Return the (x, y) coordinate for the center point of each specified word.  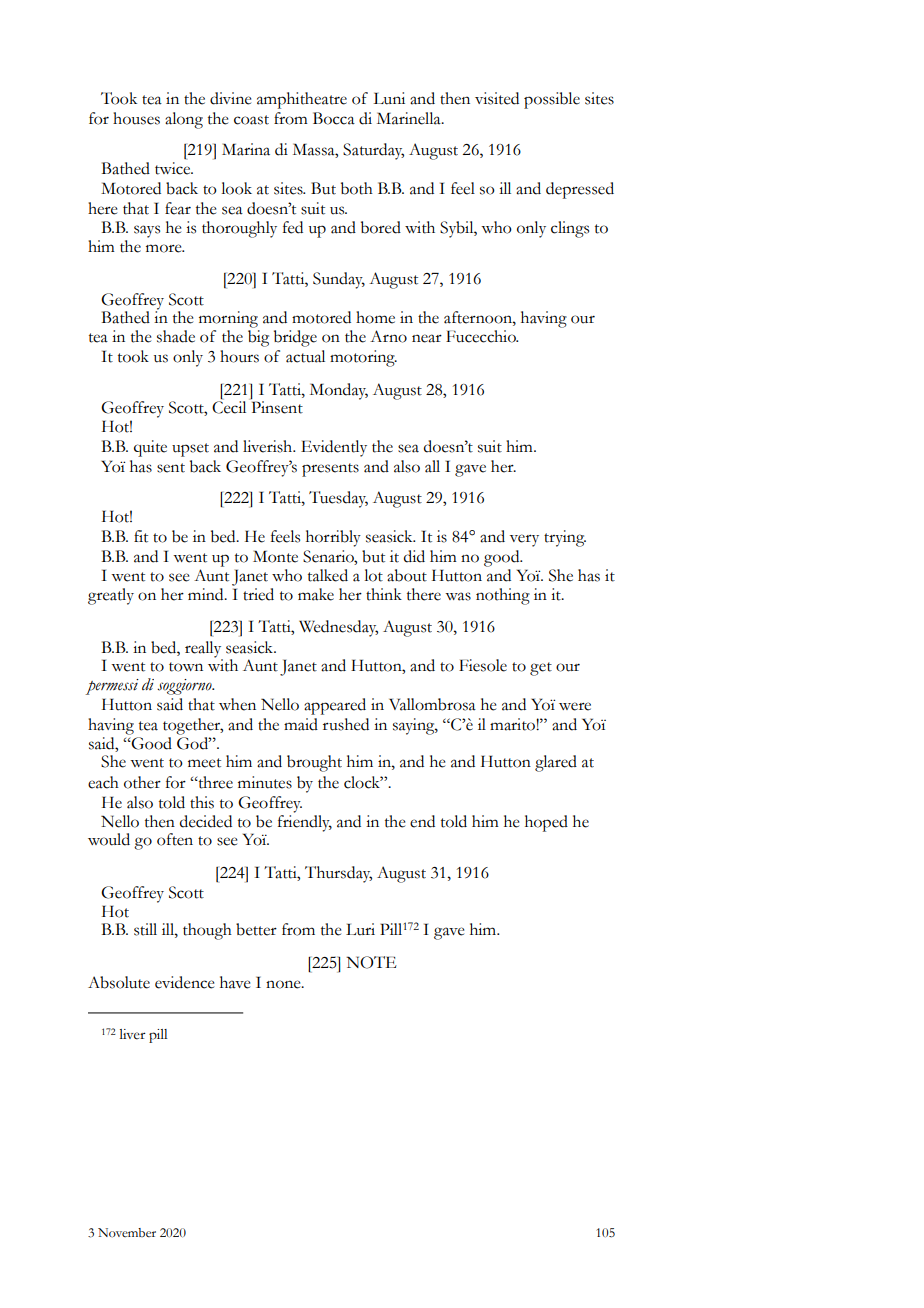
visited (497, 98)
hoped (546, 823)
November (127, 1233)
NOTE (371, 962)
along (184, 120)
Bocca (334, 118)
